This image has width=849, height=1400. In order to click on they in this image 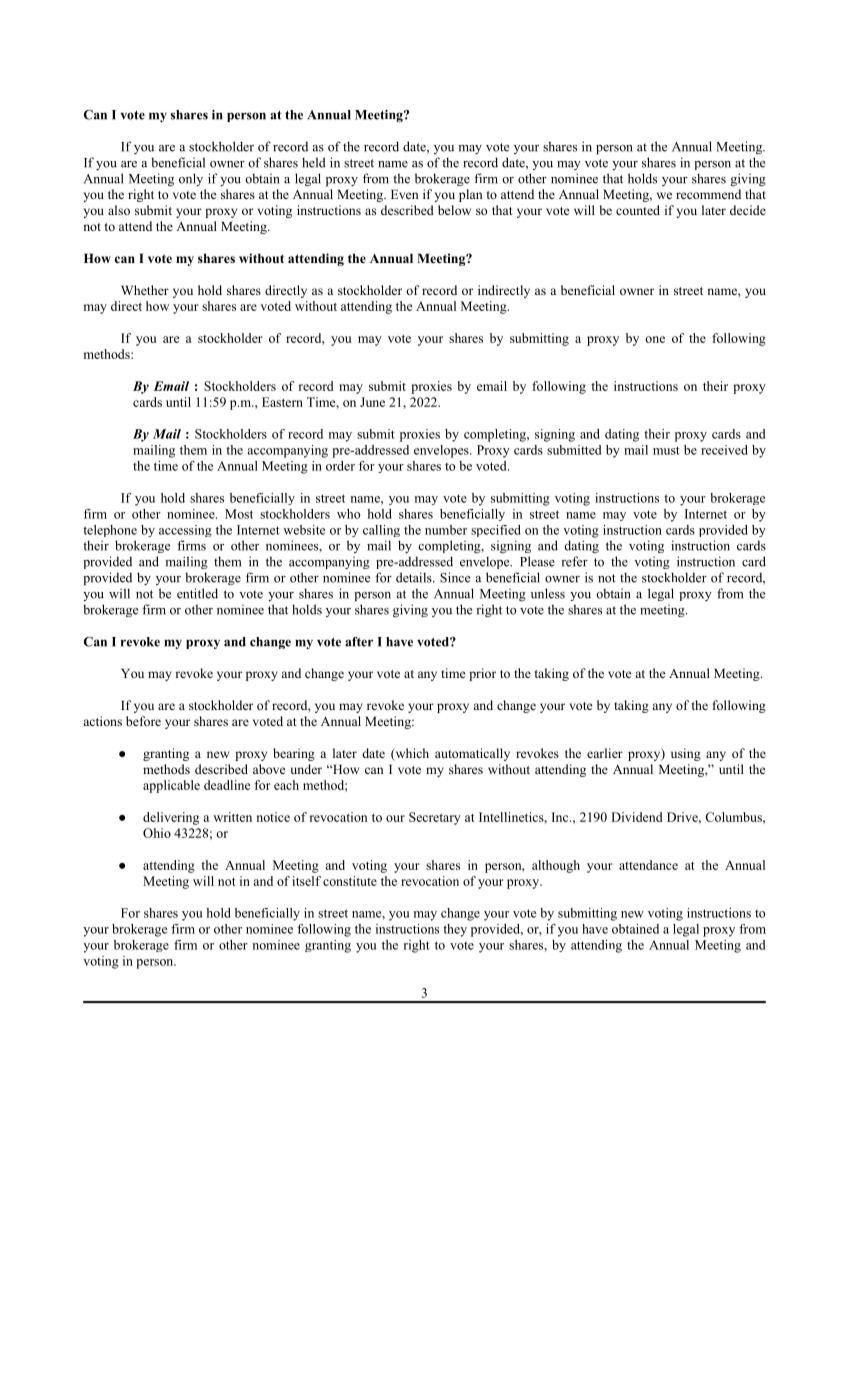, I will do `click(455, 930)`.
